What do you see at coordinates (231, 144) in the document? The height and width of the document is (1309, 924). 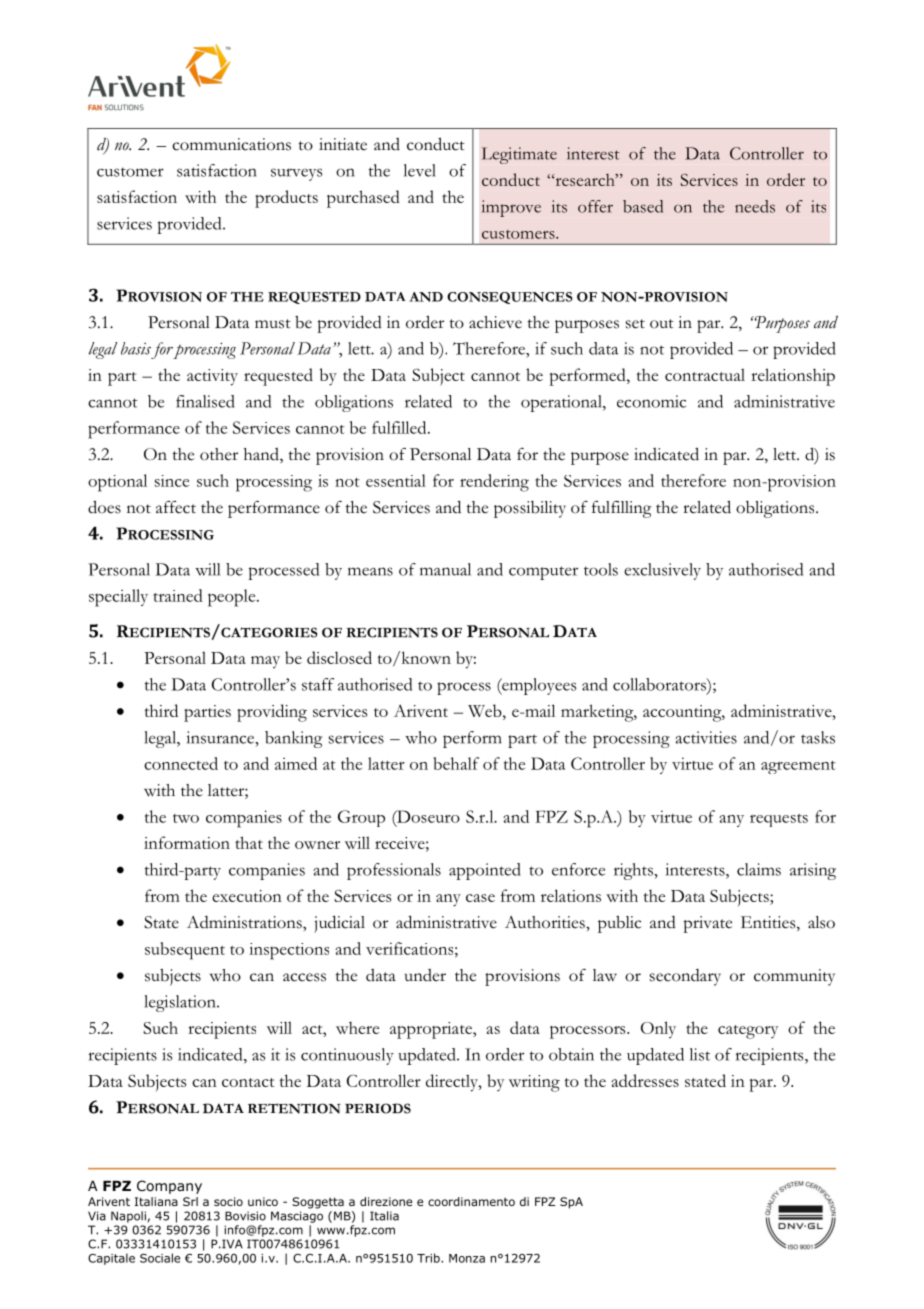 I see `communications` at bounding box center [231, 144].
